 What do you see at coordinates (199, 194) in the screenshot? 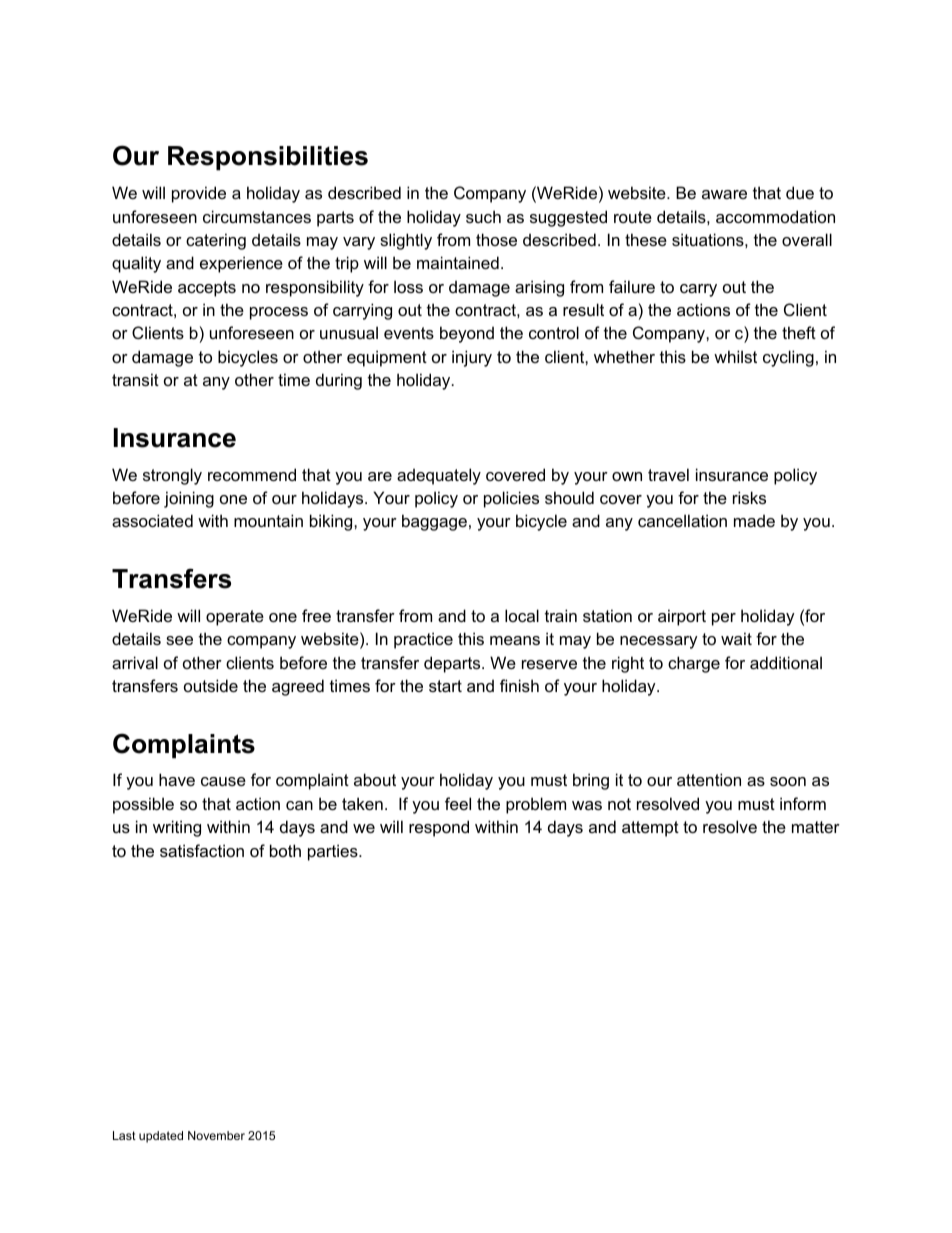
I see `provide` at bounding box center [199, 194].
